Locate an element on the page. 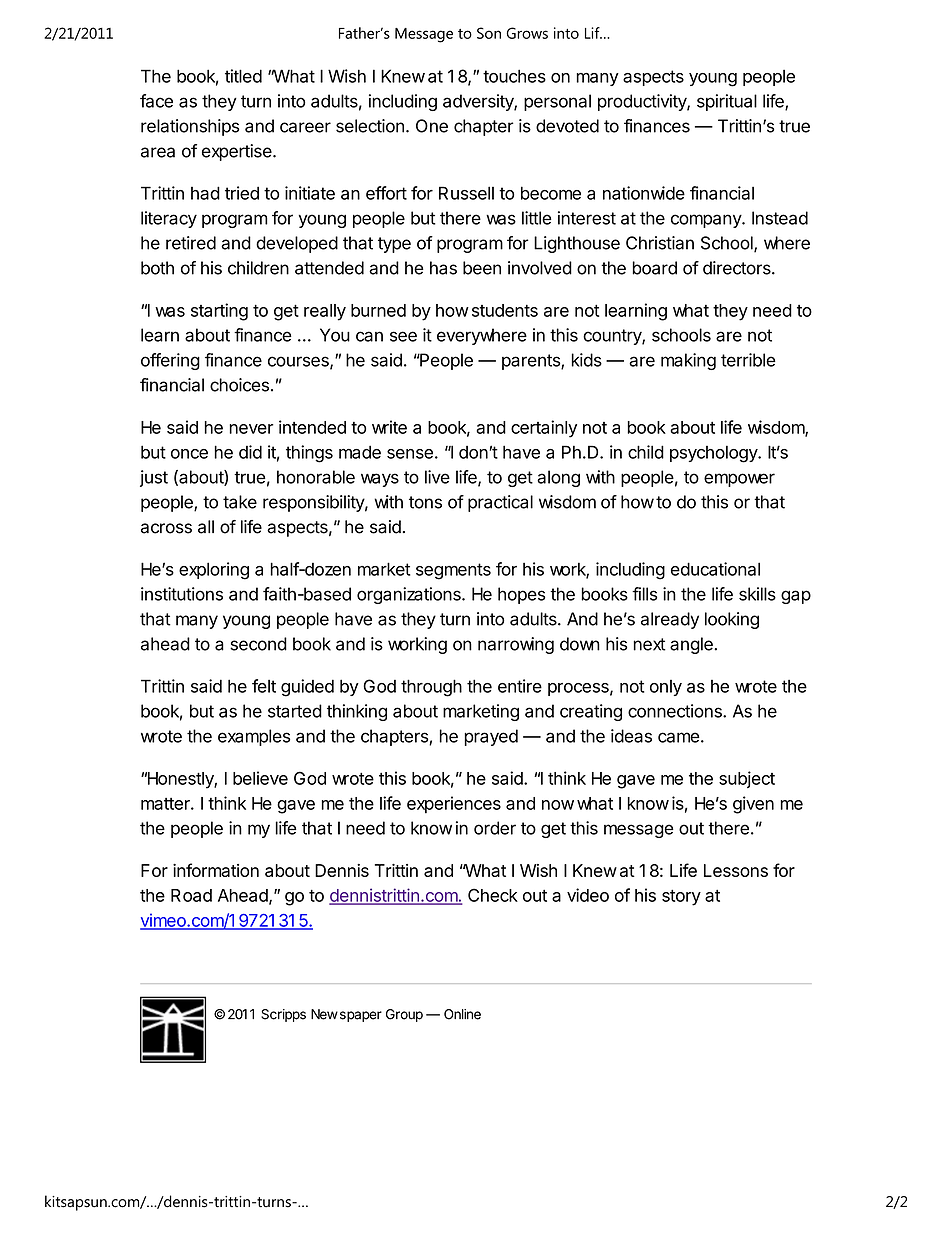 Image resolution: width=952 pixels, height=1233 pixels. spiritual is located at coordinates (727, 102).
